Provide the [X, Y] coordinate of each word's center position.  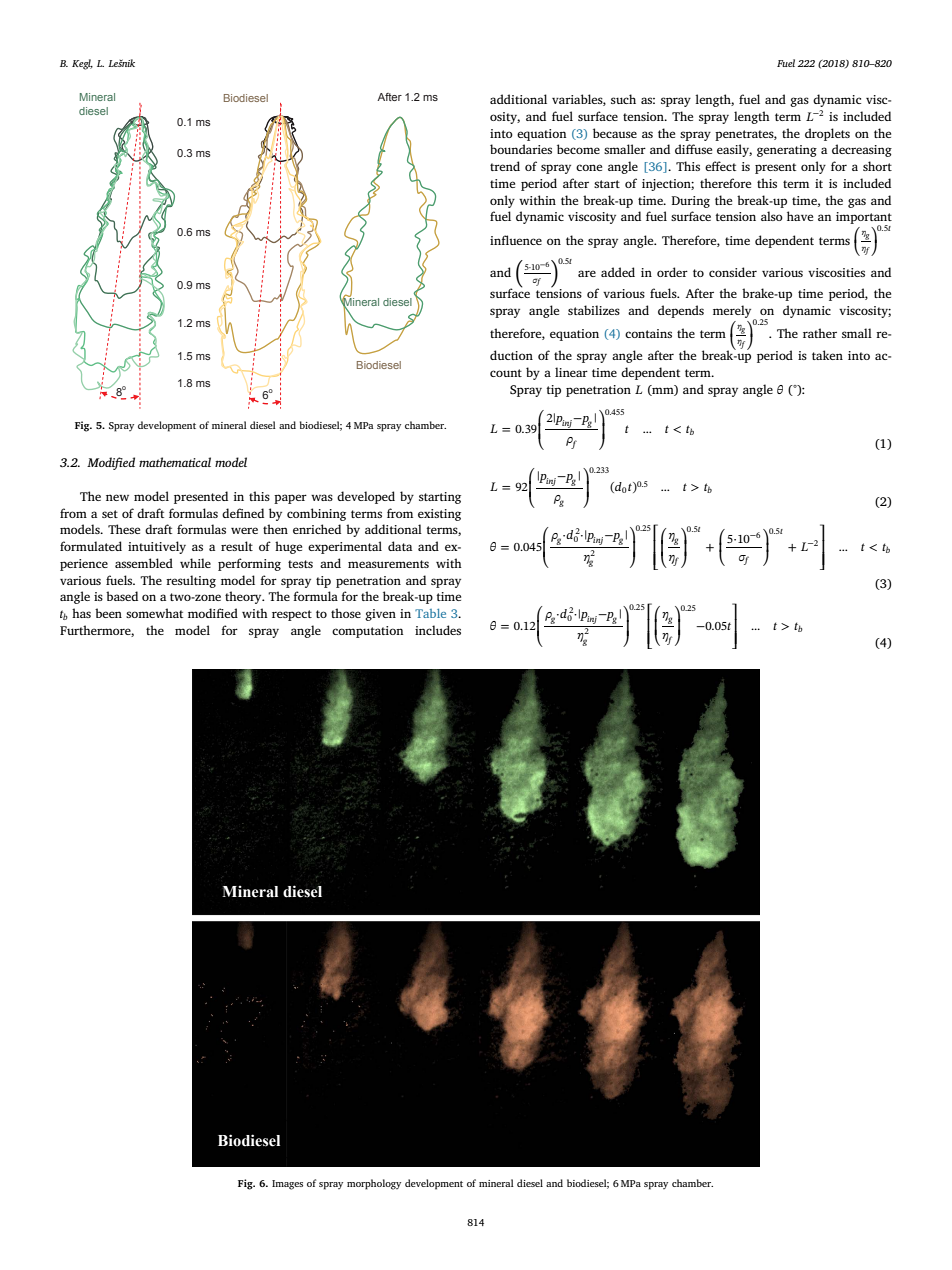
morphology [374, 1184]
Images [287, 1185]
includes [438, 630]
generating [787, 151]
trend [505, 166]
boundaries [521, 149]
